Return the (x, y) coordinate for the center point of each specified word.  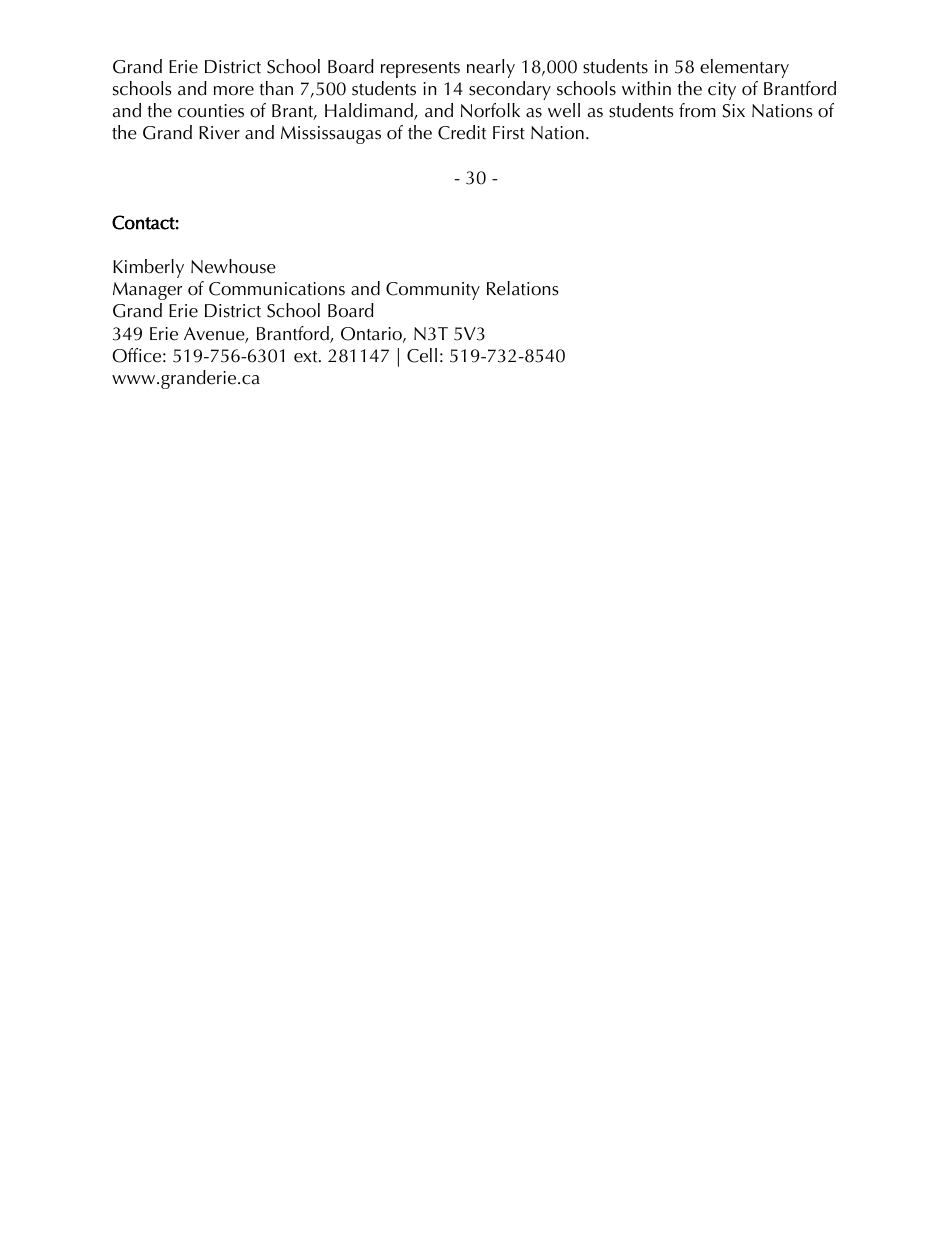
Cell (422, 355)
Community (433, 291)
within (646, 88)
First (509, 133)
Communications (277, 289)
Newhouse (233, 266)
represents (420, 70)
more (234, 91)
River (219, 133)
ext (307, 357)
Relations (523, 288)
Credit (462, 132)
